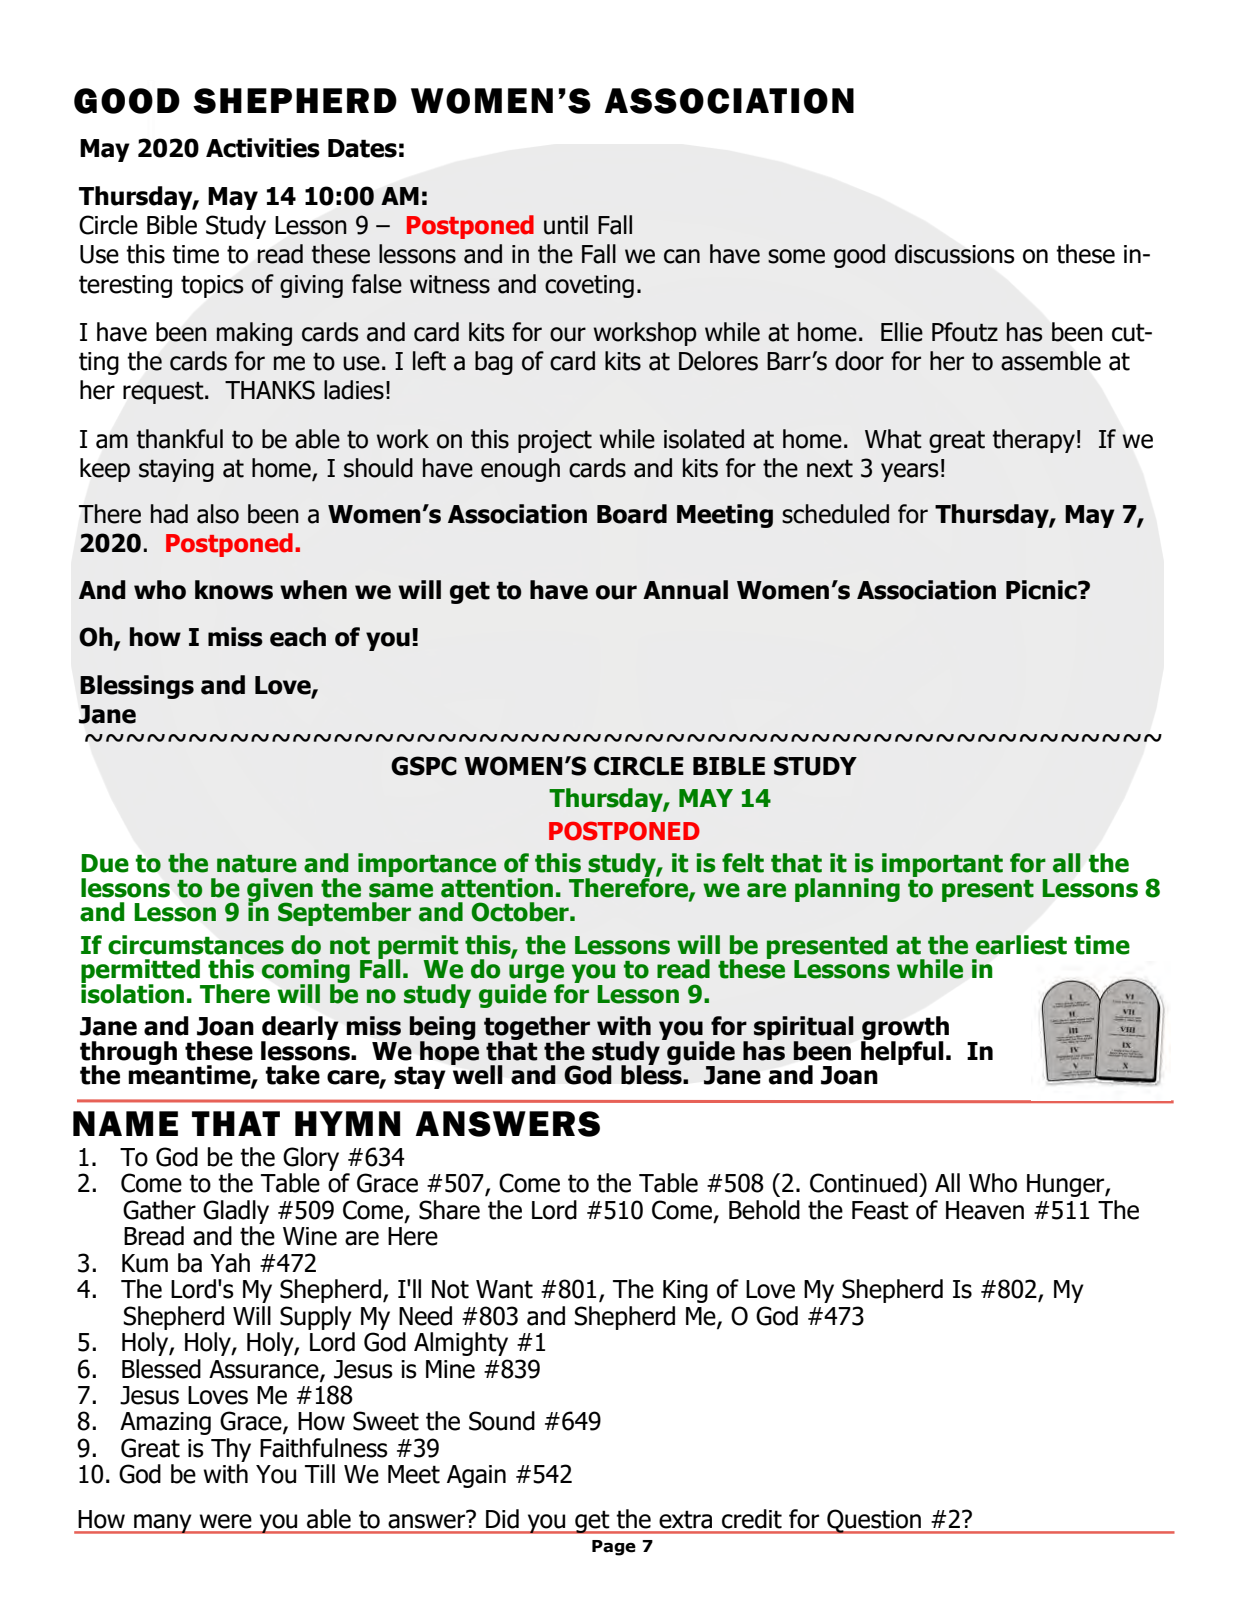 The image size is (1247, 1613). What do you see at coordinates (292, 1075) in the screenshot?
I see `take` at bounding box center [292, 1075].
